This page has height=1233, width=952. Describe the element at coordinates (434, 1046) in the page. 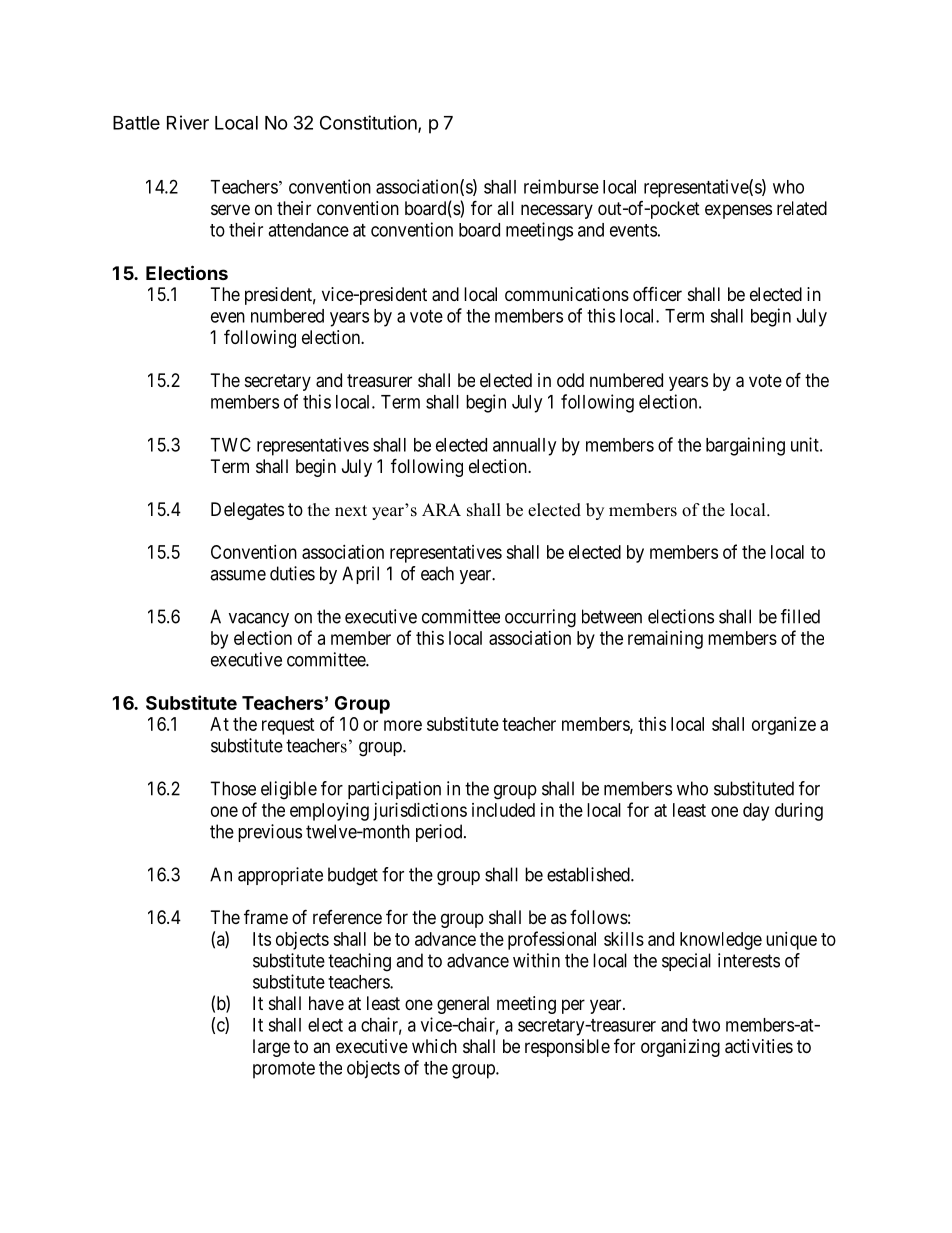

I see `which` at that location.
